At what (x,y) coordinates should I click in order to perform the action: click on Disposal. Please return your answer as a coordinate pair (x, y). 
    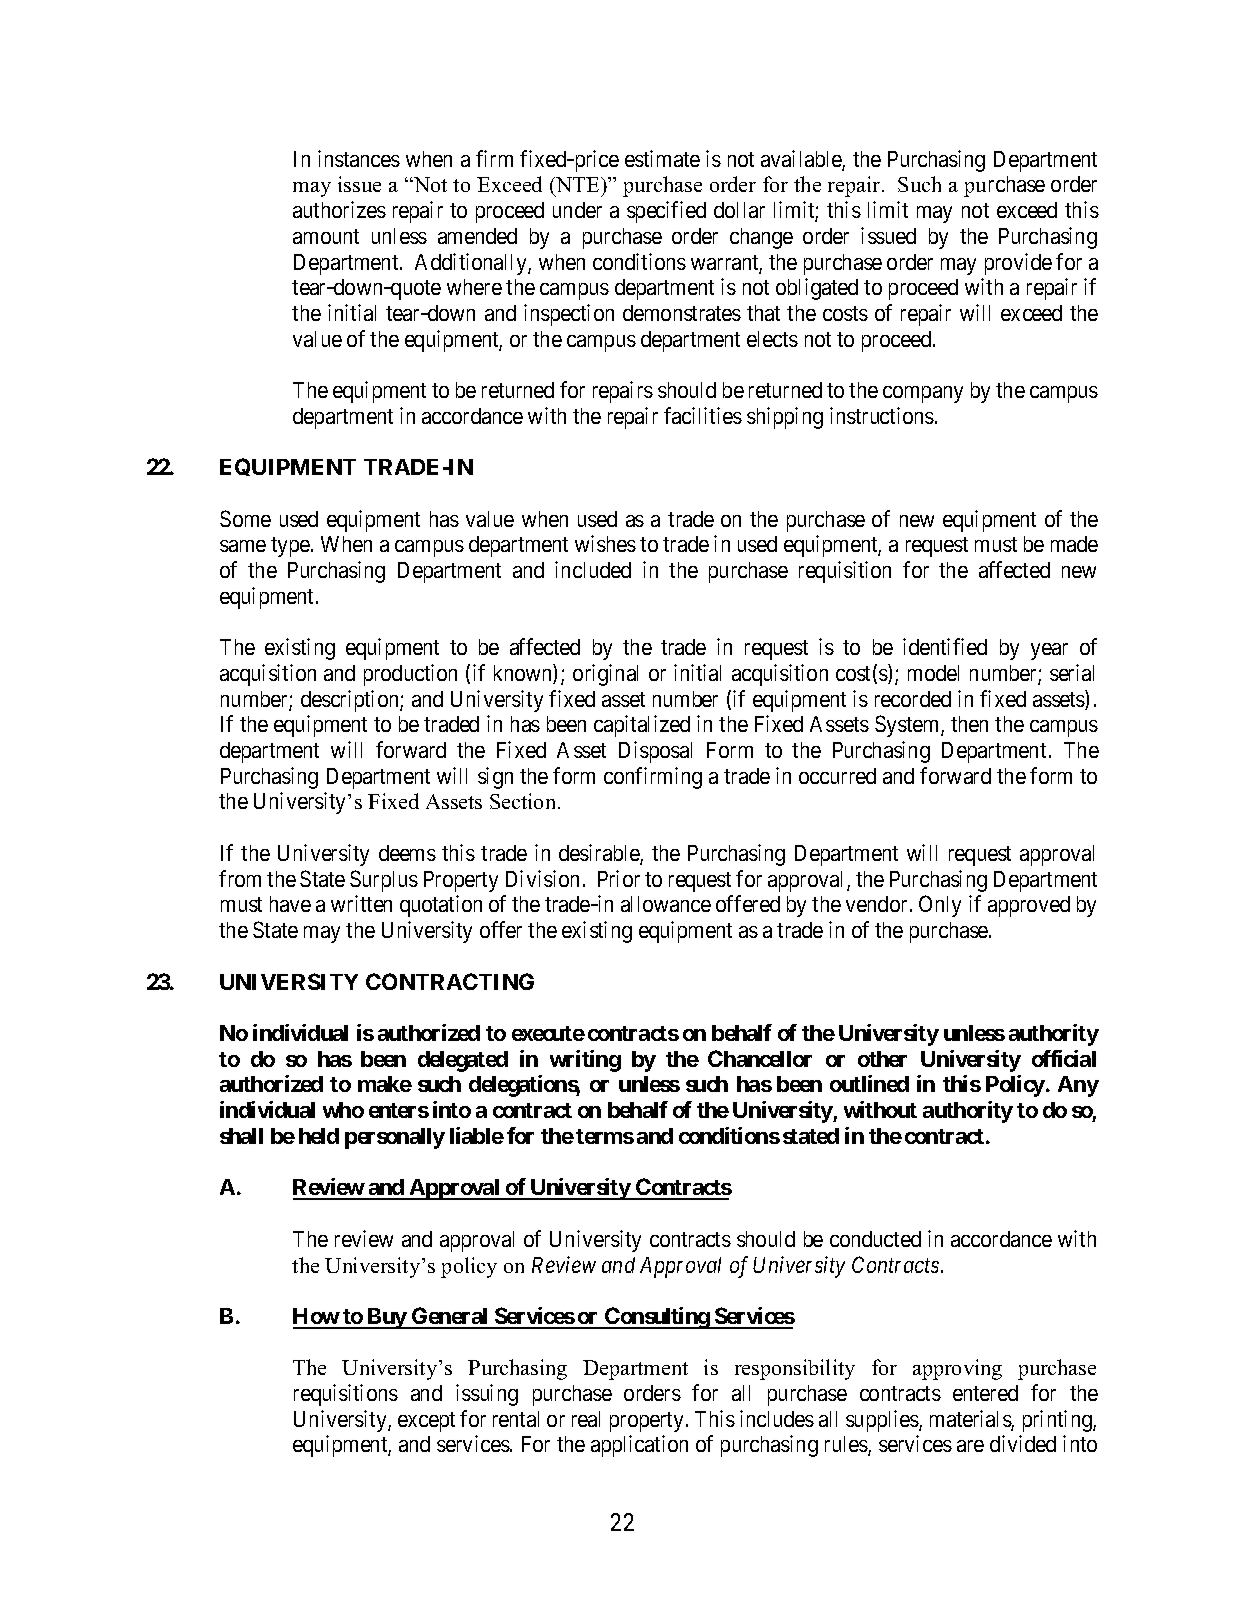
    Looking at the image, I should click on (655, 752).
